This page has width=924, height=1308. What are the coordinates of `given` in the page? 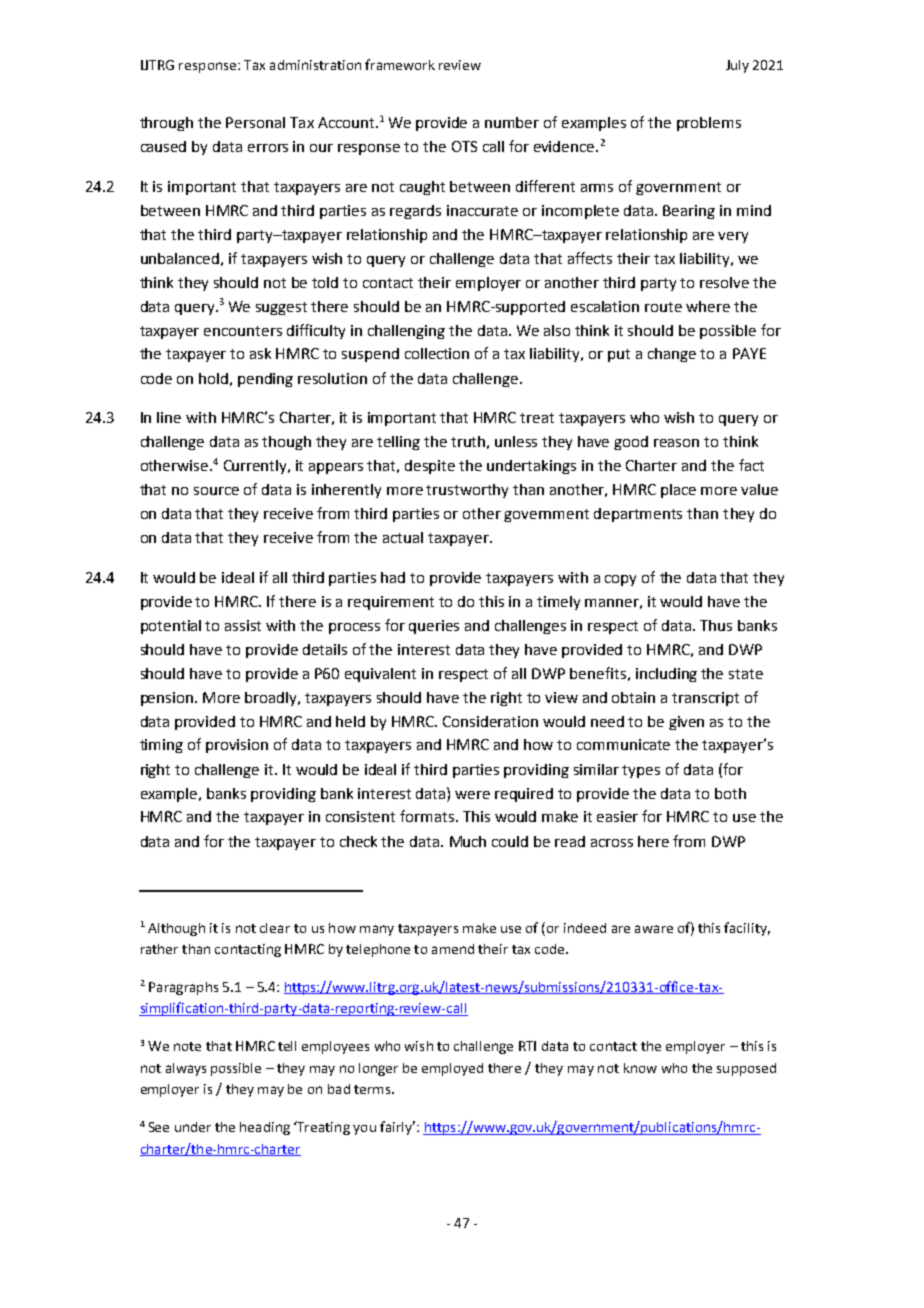 It's located at (686, 723).
